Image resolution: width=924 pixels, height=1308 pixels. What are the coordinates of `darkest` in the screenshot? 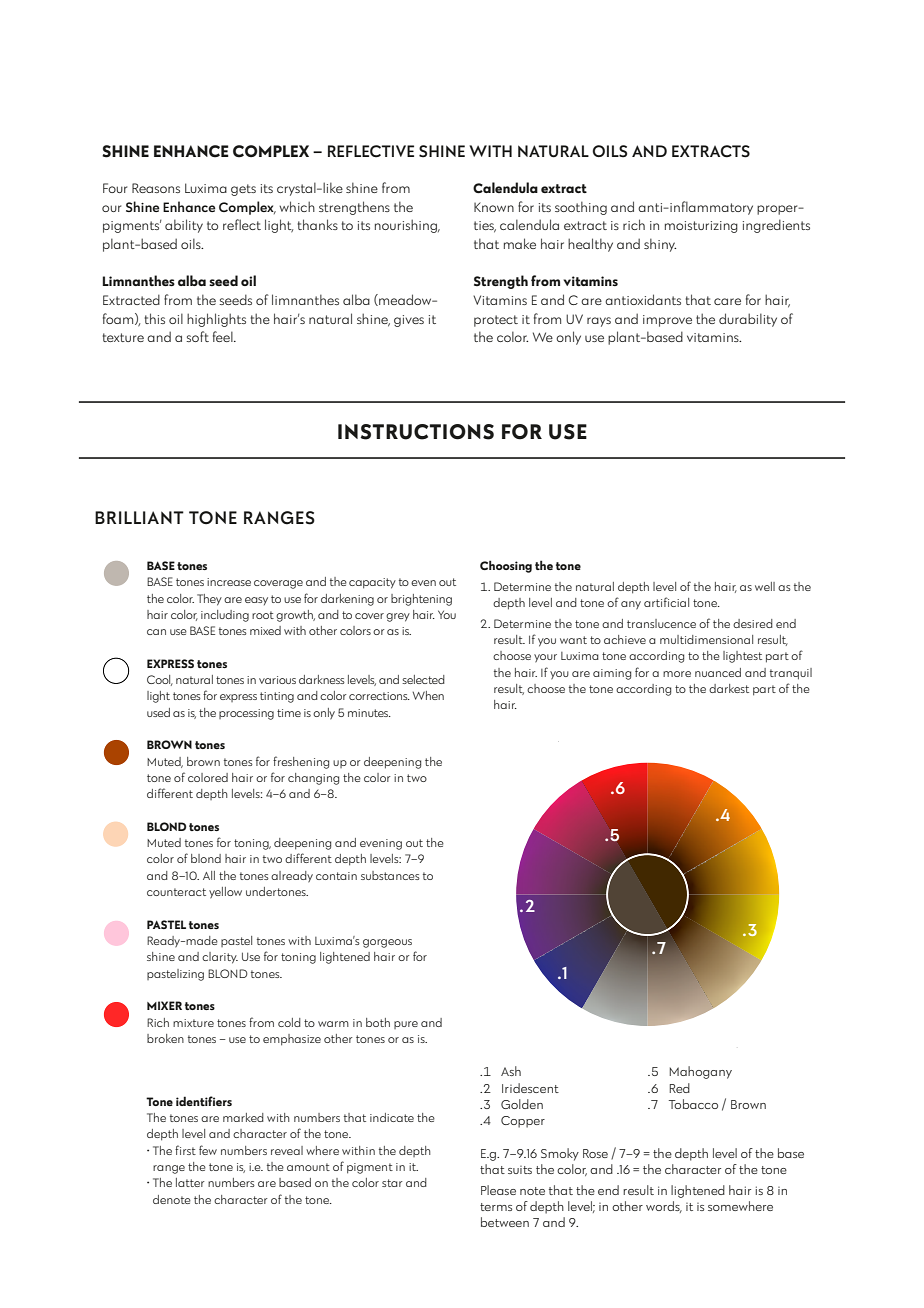 It's located at (729, 688).
